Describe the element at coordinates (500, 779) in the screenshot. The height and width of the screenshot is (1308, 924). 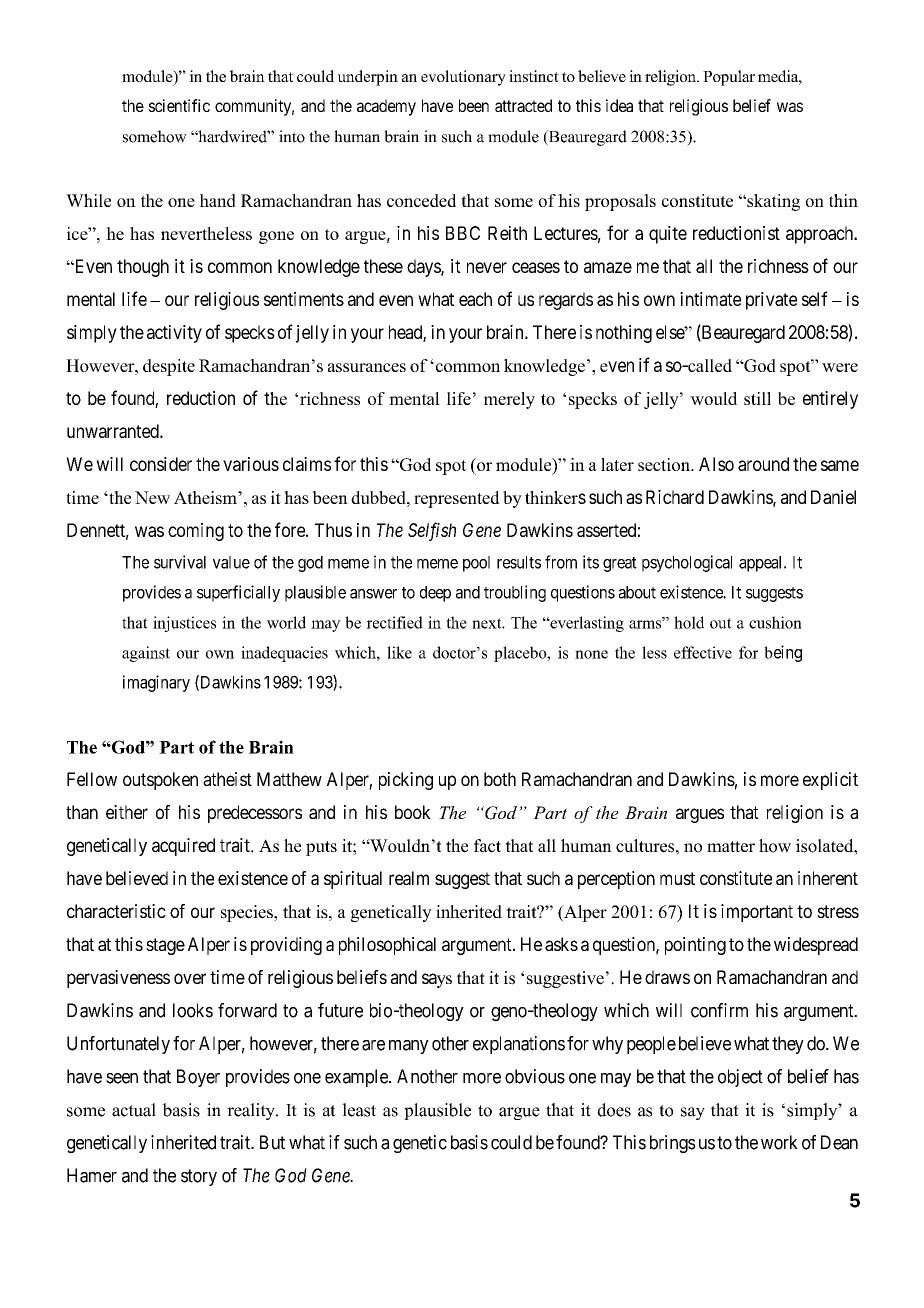
I see `both` at that location.
